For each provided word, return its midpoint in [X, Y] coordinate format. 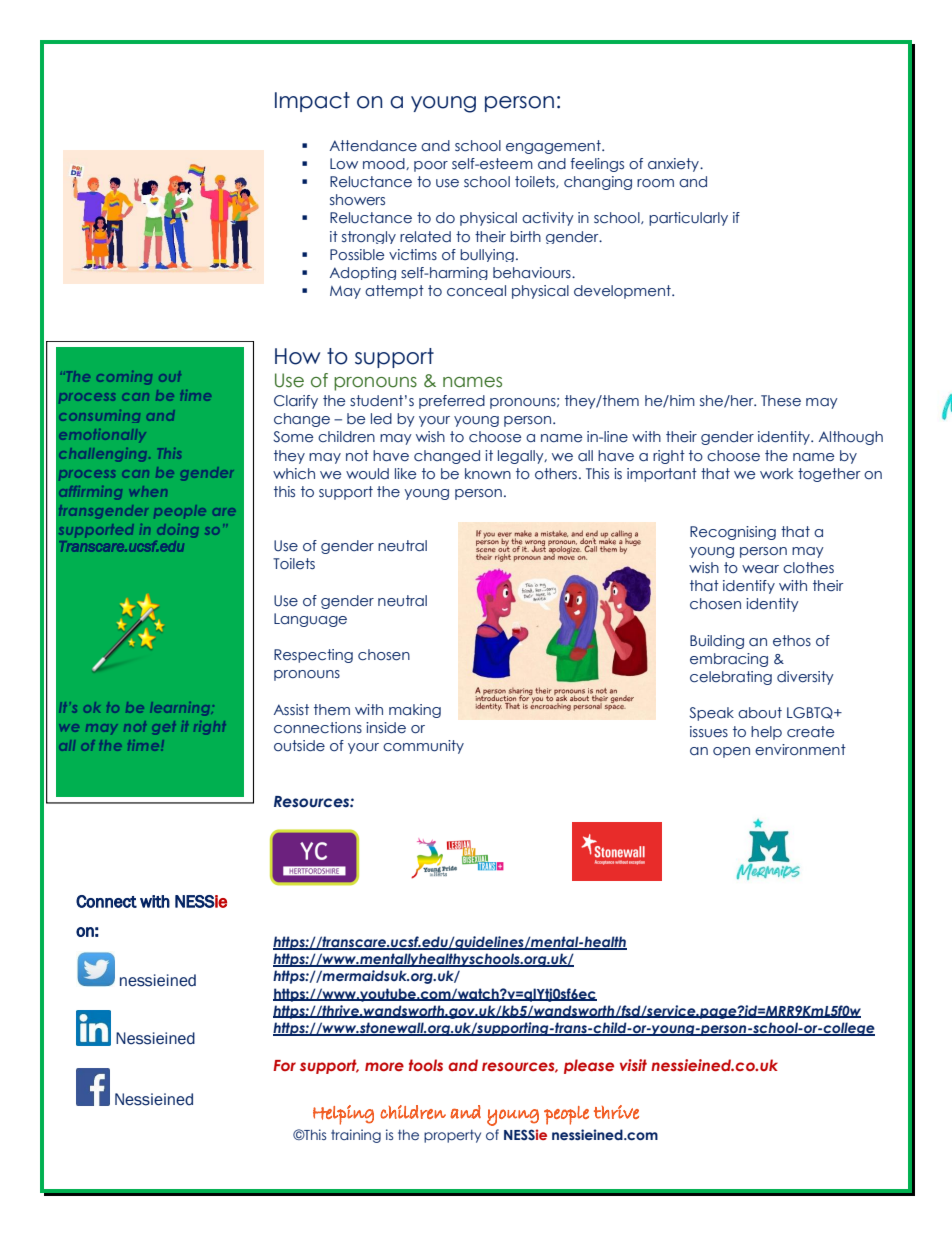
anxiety [674, 165]
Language [310, 620]
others [557, 473]
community [423, 747]
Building [717, 642]
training [356, 1136]
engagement [554, 147]
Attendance [373, 146]
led [381, 418]
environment [800, 749]
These [781, 401]
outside [299, 746]
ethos [792, 641]
